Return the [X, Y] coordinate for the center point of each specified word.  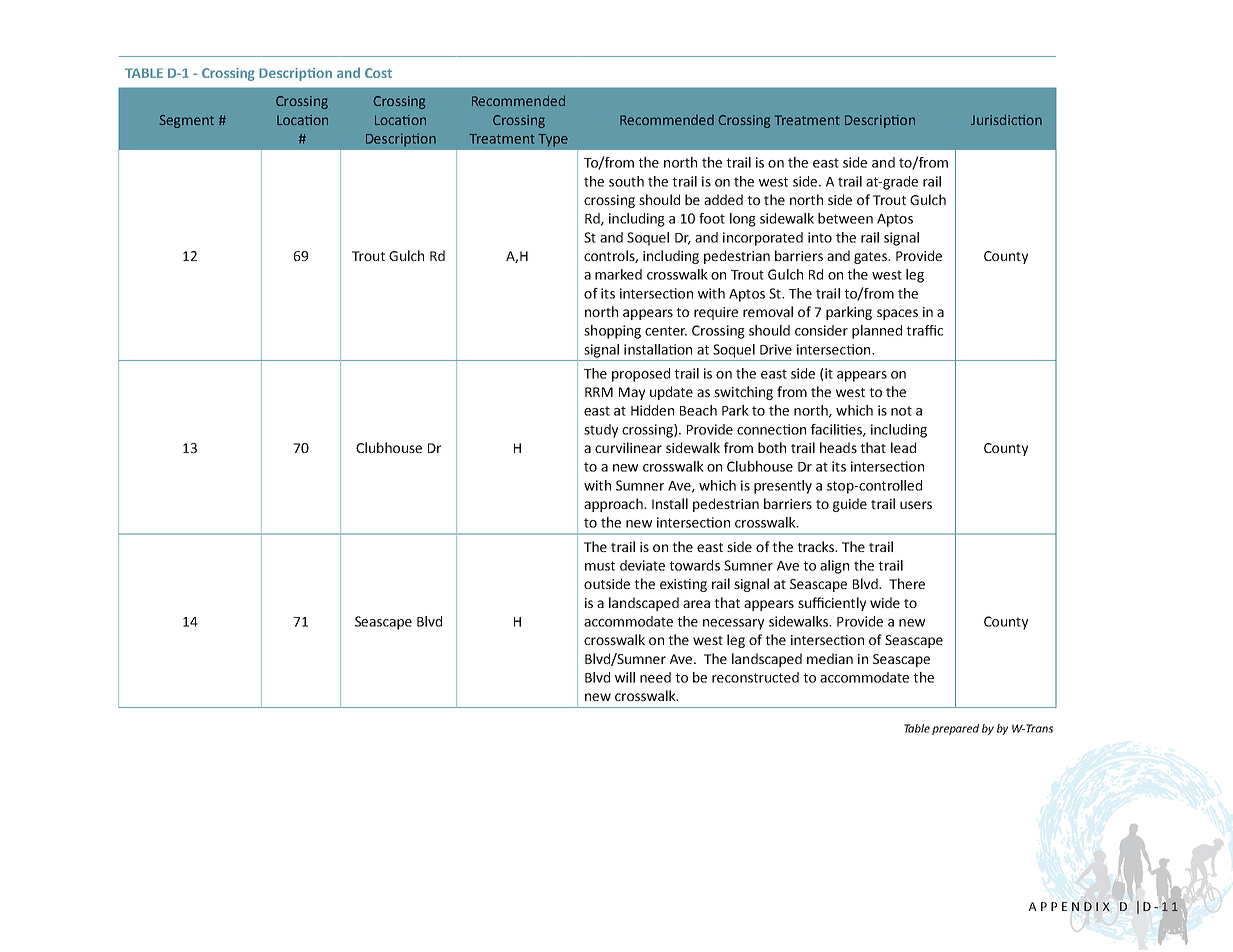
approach [614, 505]
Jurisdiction [1006, 119]
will [625, 677]
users [916, 505]
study [601, 431]
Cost [378, 73]
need [655, 677]
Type [553, 140]
